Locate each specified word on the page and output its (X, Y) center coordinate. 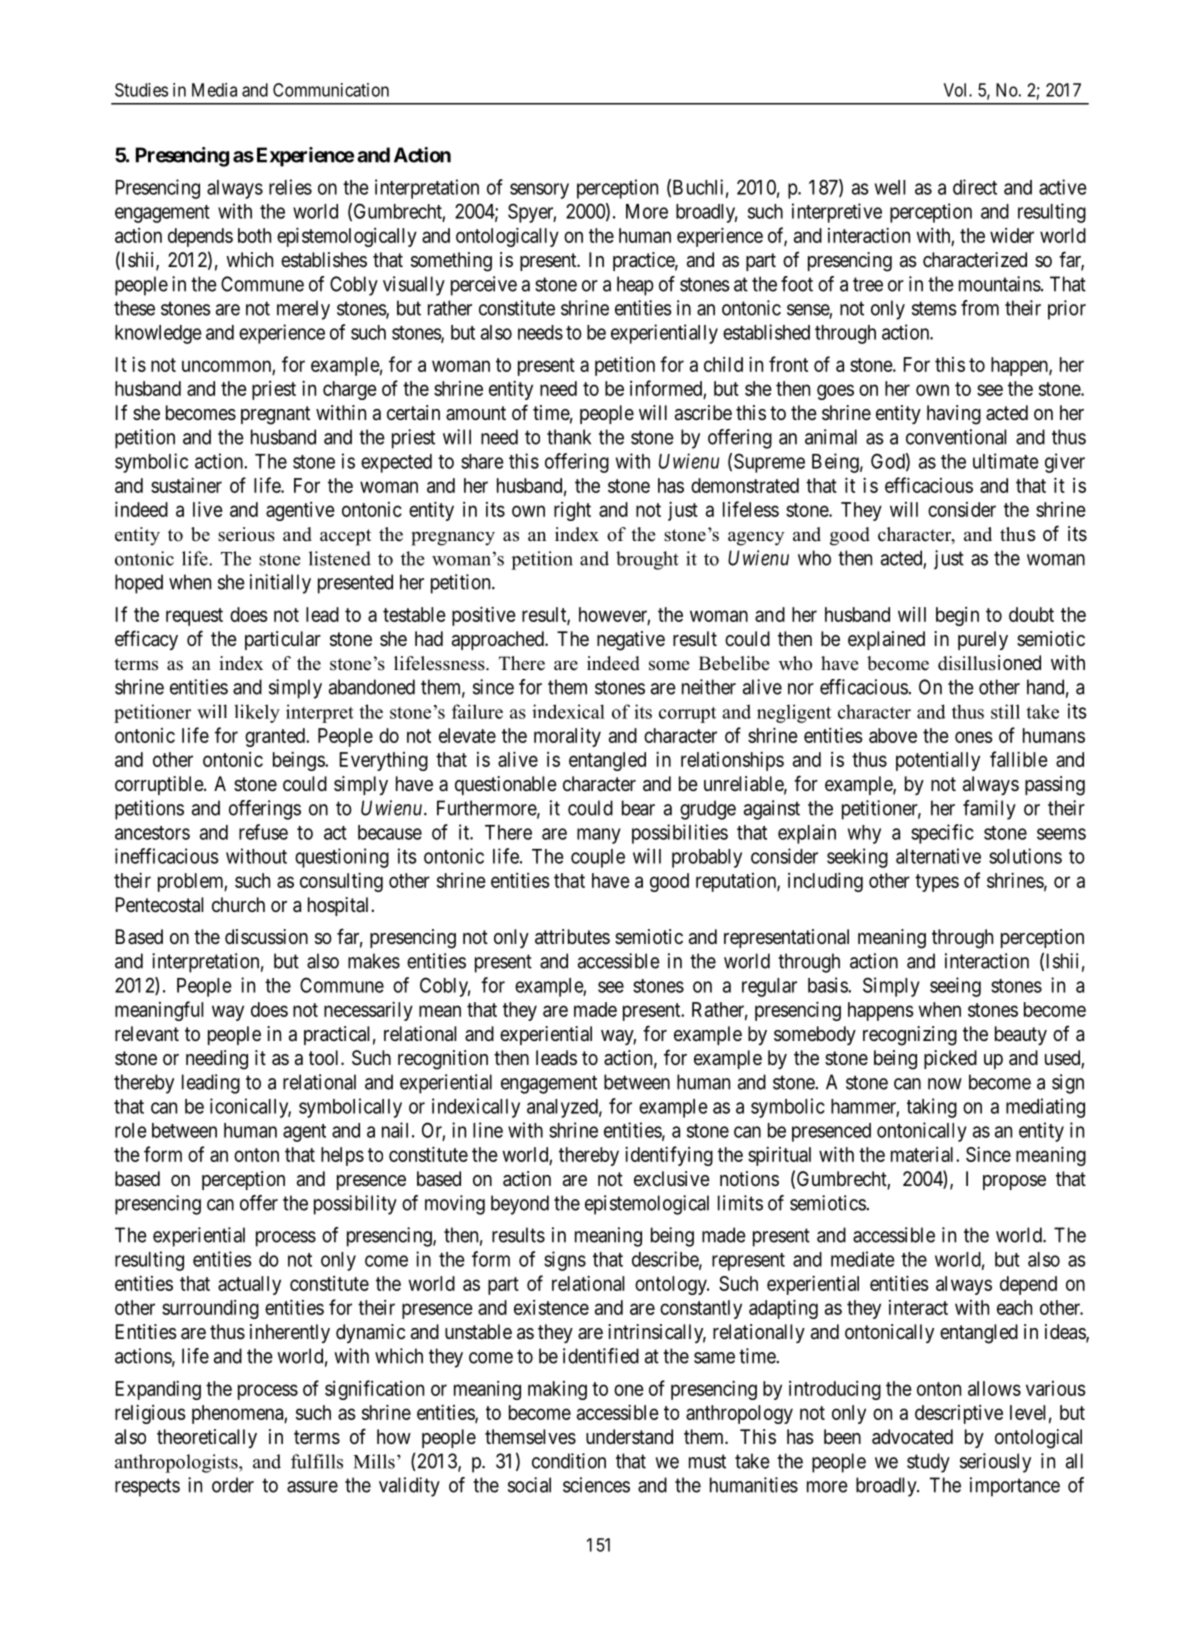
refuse (263, 832)
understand (629, 1437)
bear (638, 808)
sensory (539, 191)
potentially (938, 761)
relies (290, 187)
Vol (957, 90)
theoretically (207, 1438)
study (928, 1463)
